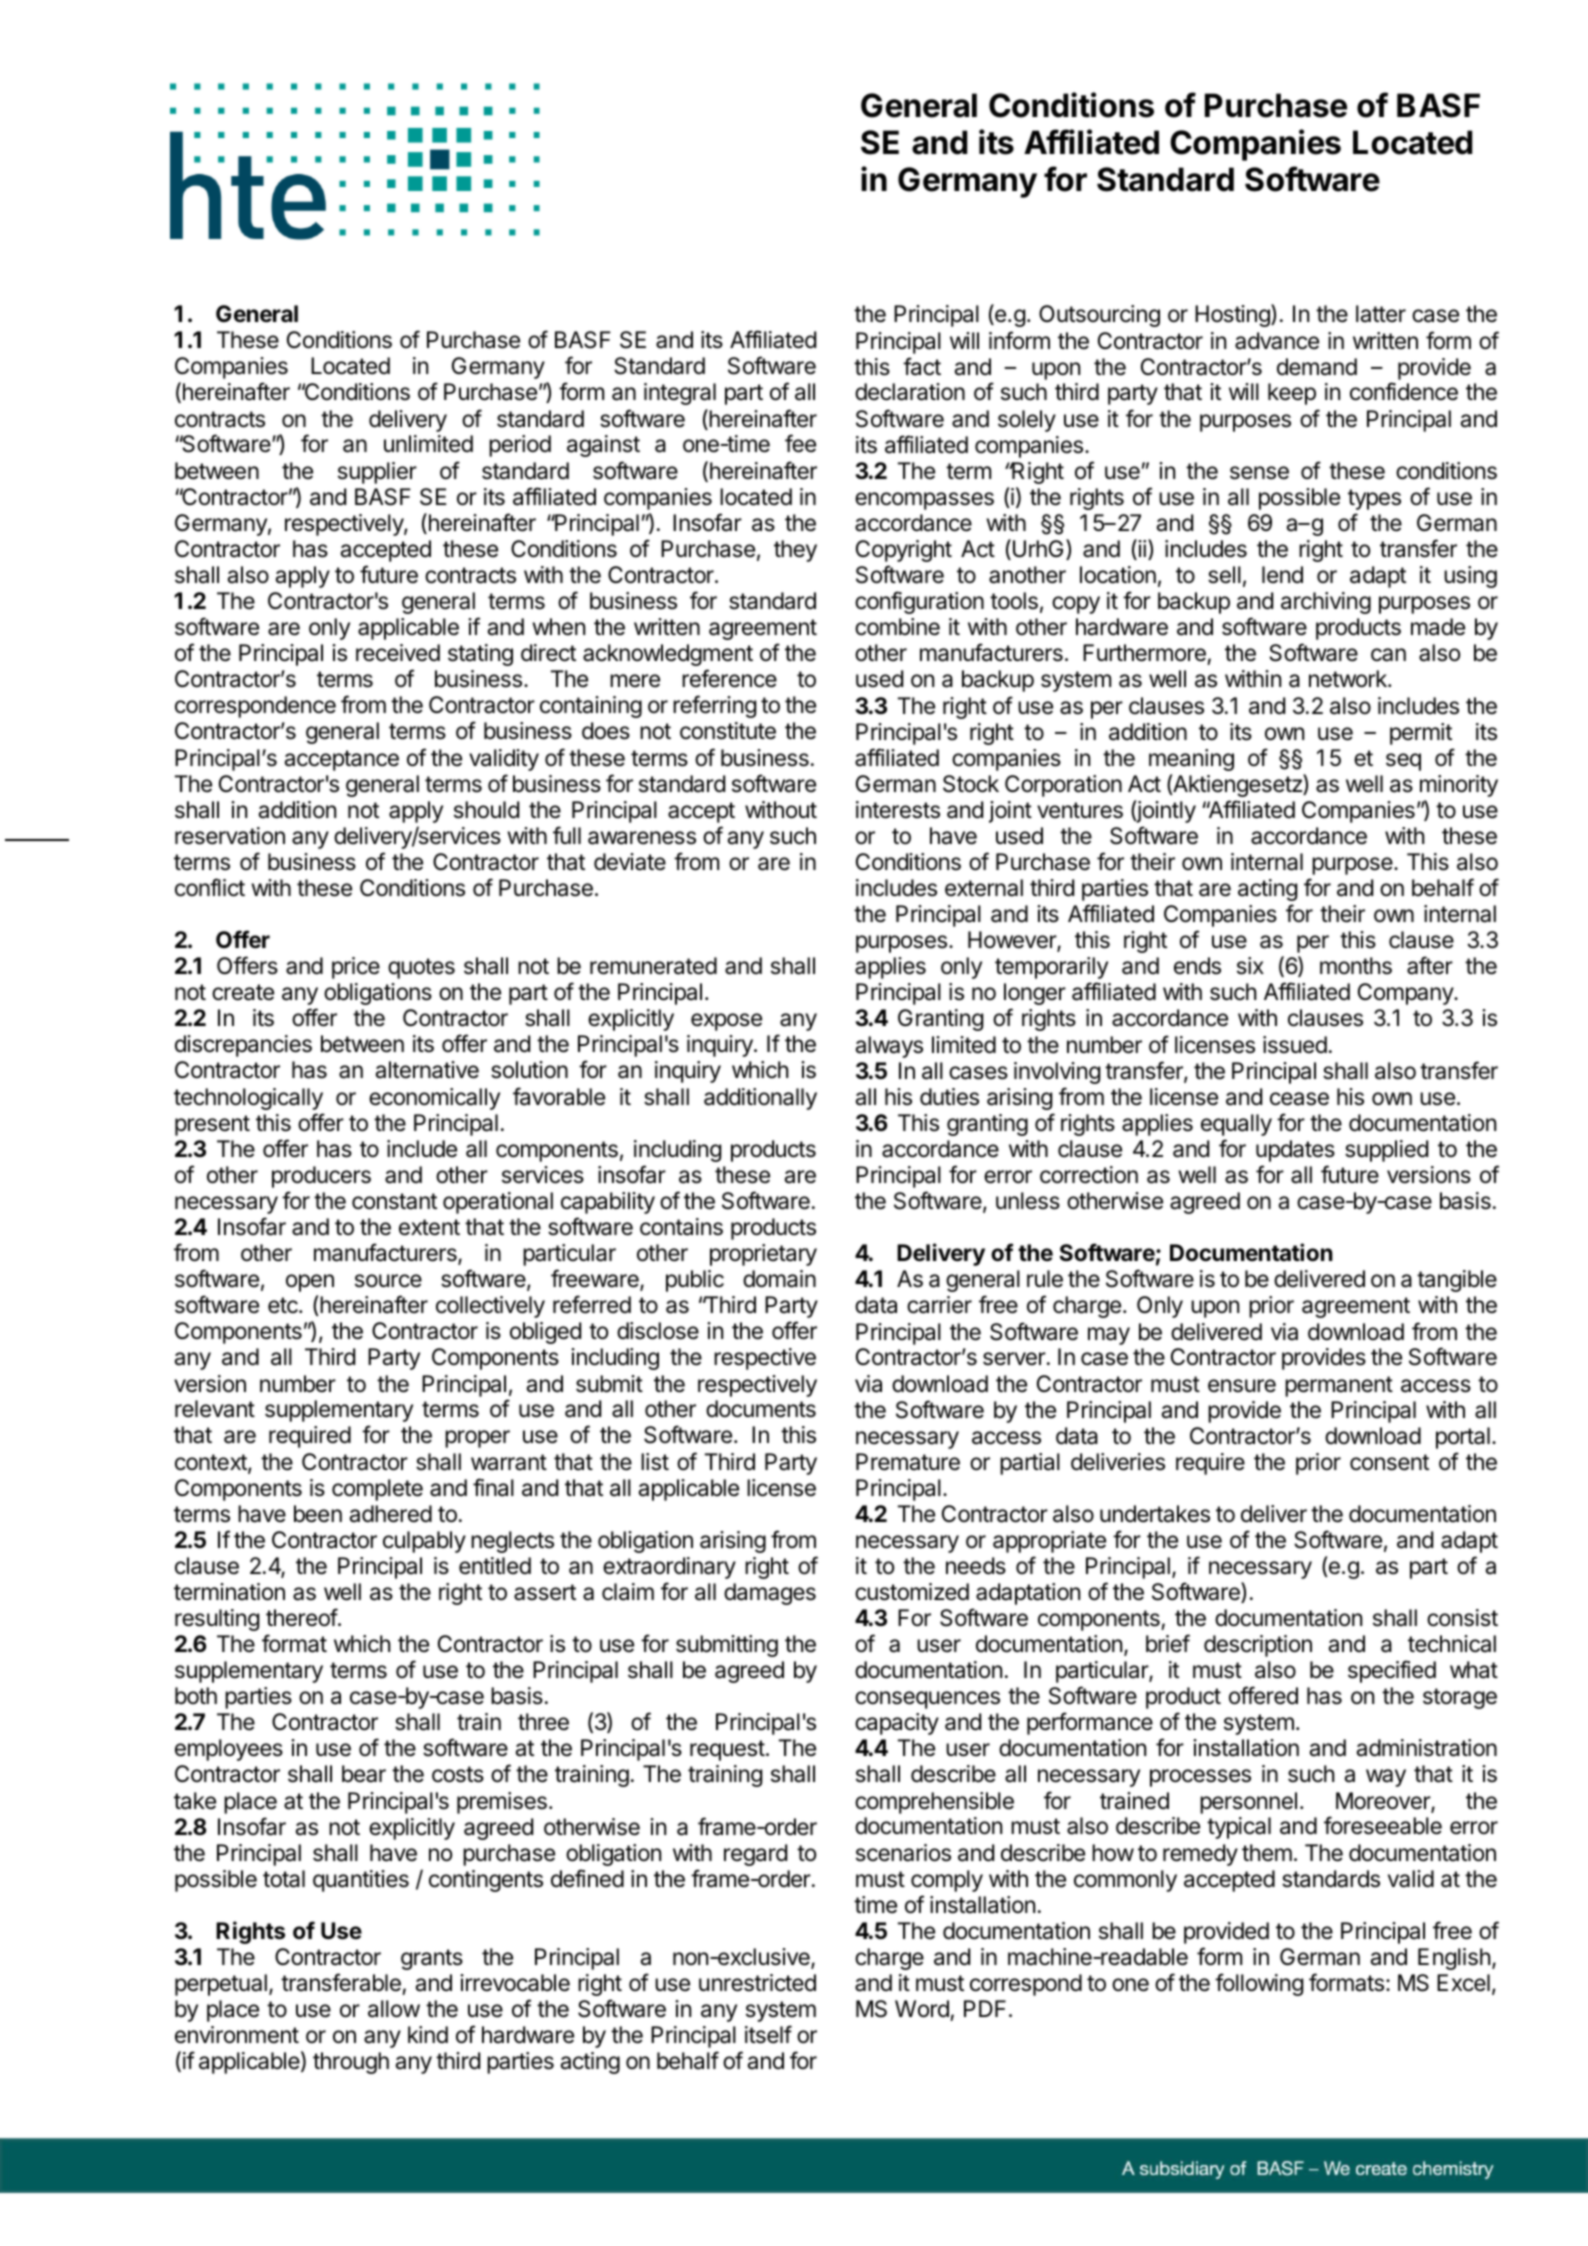 Image resolution: width=1588 pixels, height=2246 pixels. I want to click on reference, so click(729, 678).
